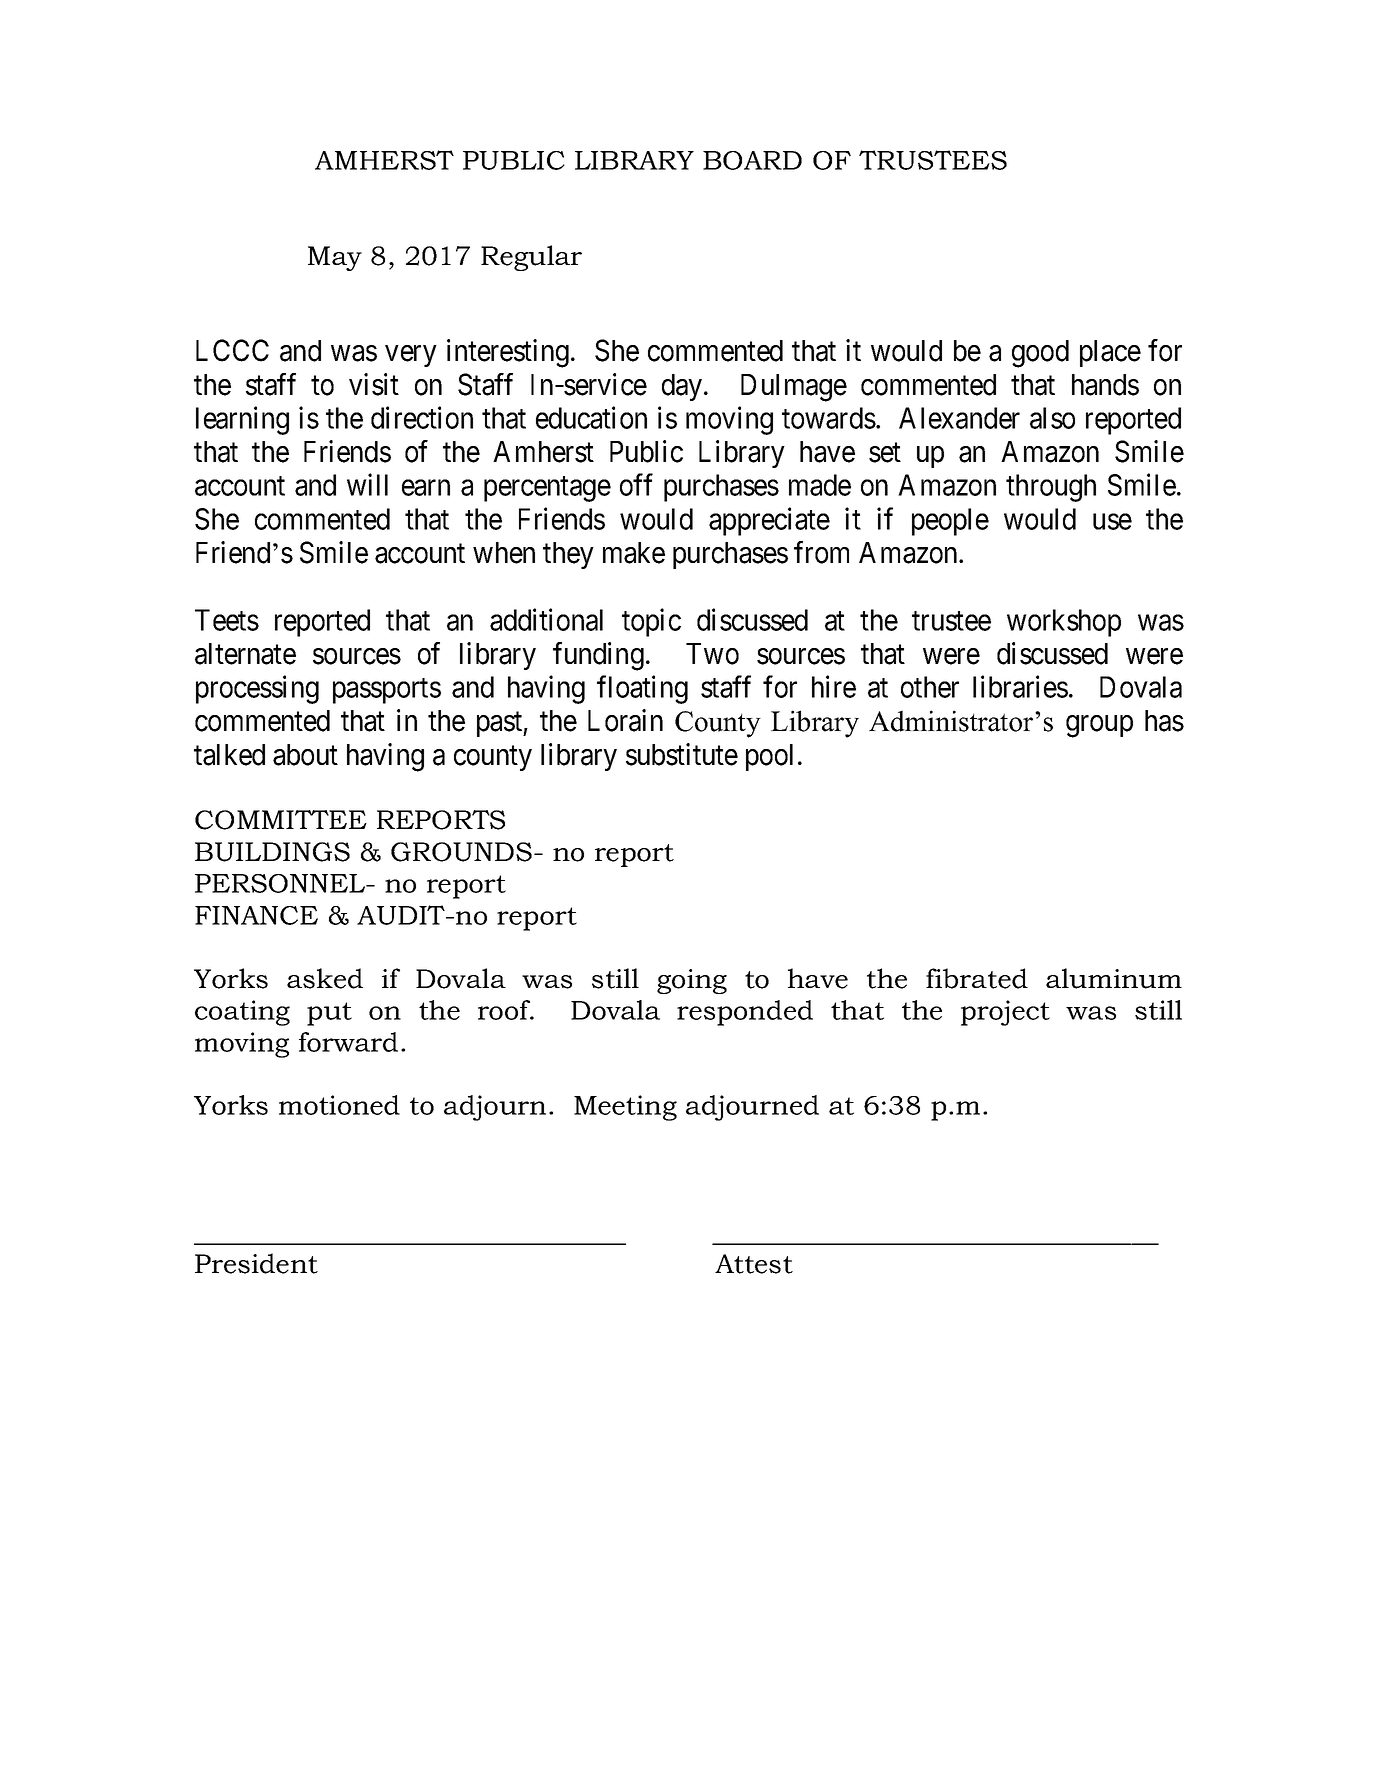 This screenshot has width=1377, height=1783. I want to click on COMMITTEE, so click(281, 820).
